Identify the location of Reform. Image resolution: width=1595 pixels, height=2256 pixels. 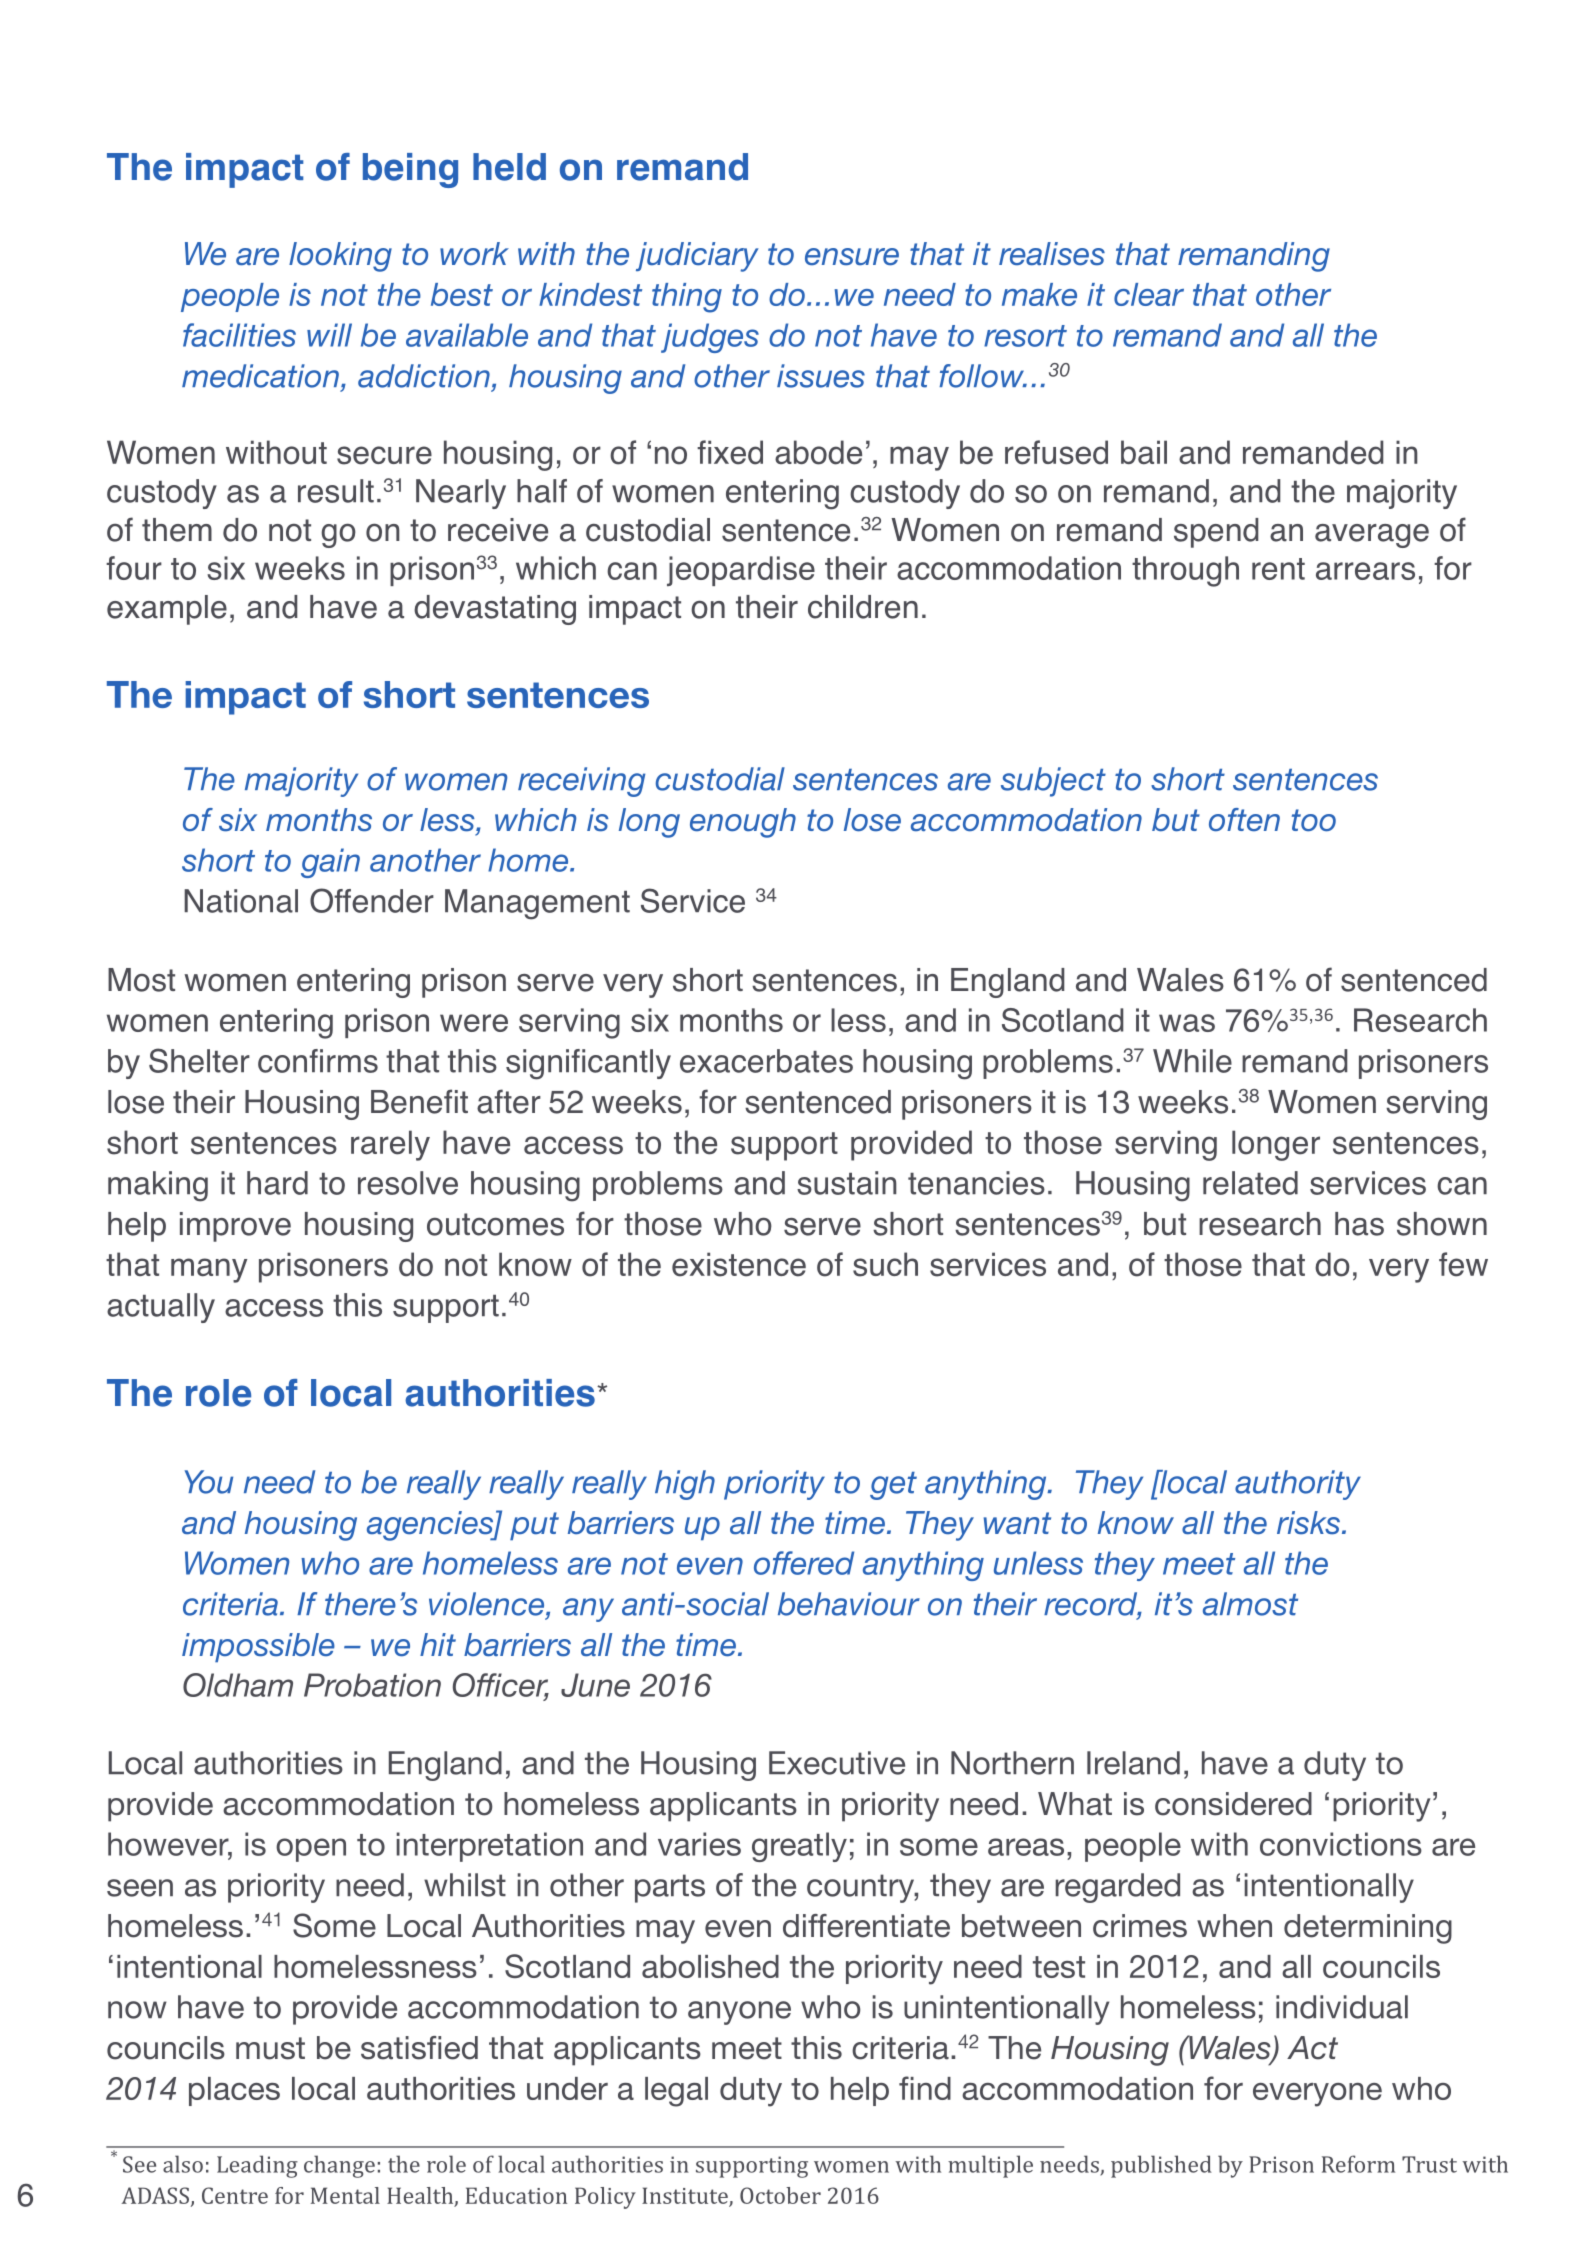
(1358, 2164).
